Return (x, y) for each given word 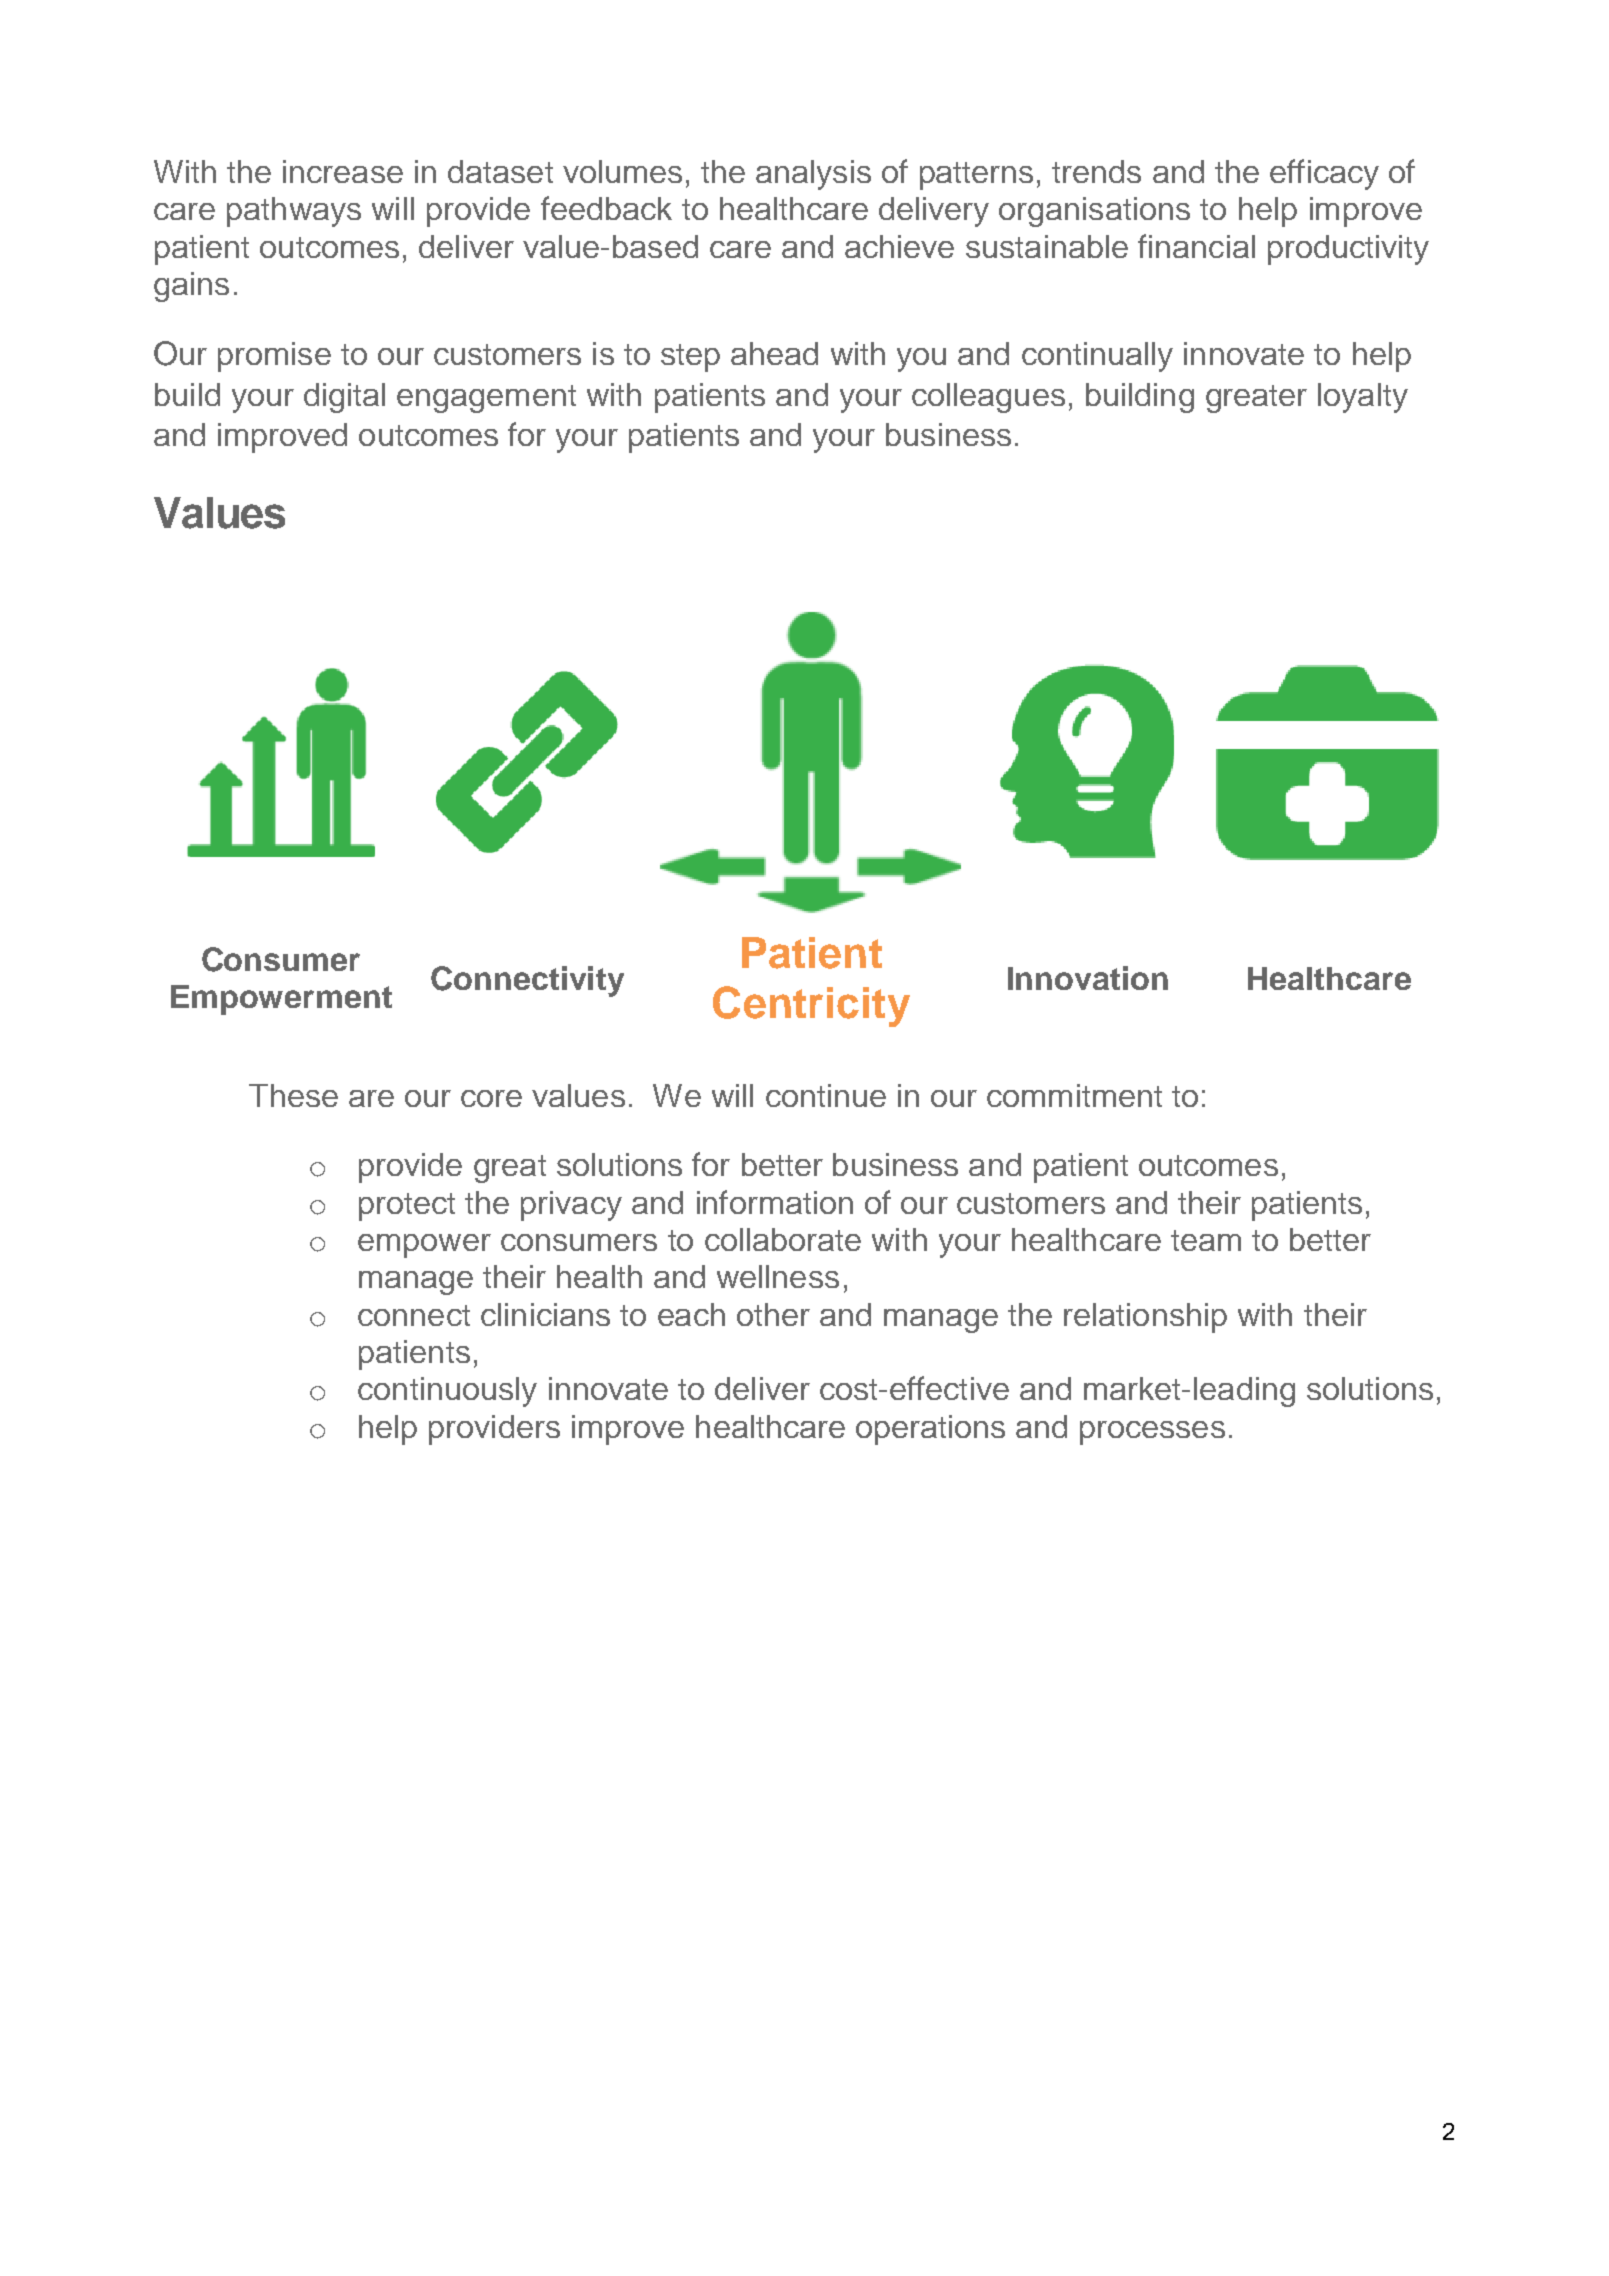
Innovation (1088, 978)
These (293, 1095)
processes (1152, 1433)
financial (1196, 246)
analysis (813, 175)
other (773, 1314)
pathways (294, 212)
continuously (447, 1392)
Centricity (811, 1006)
